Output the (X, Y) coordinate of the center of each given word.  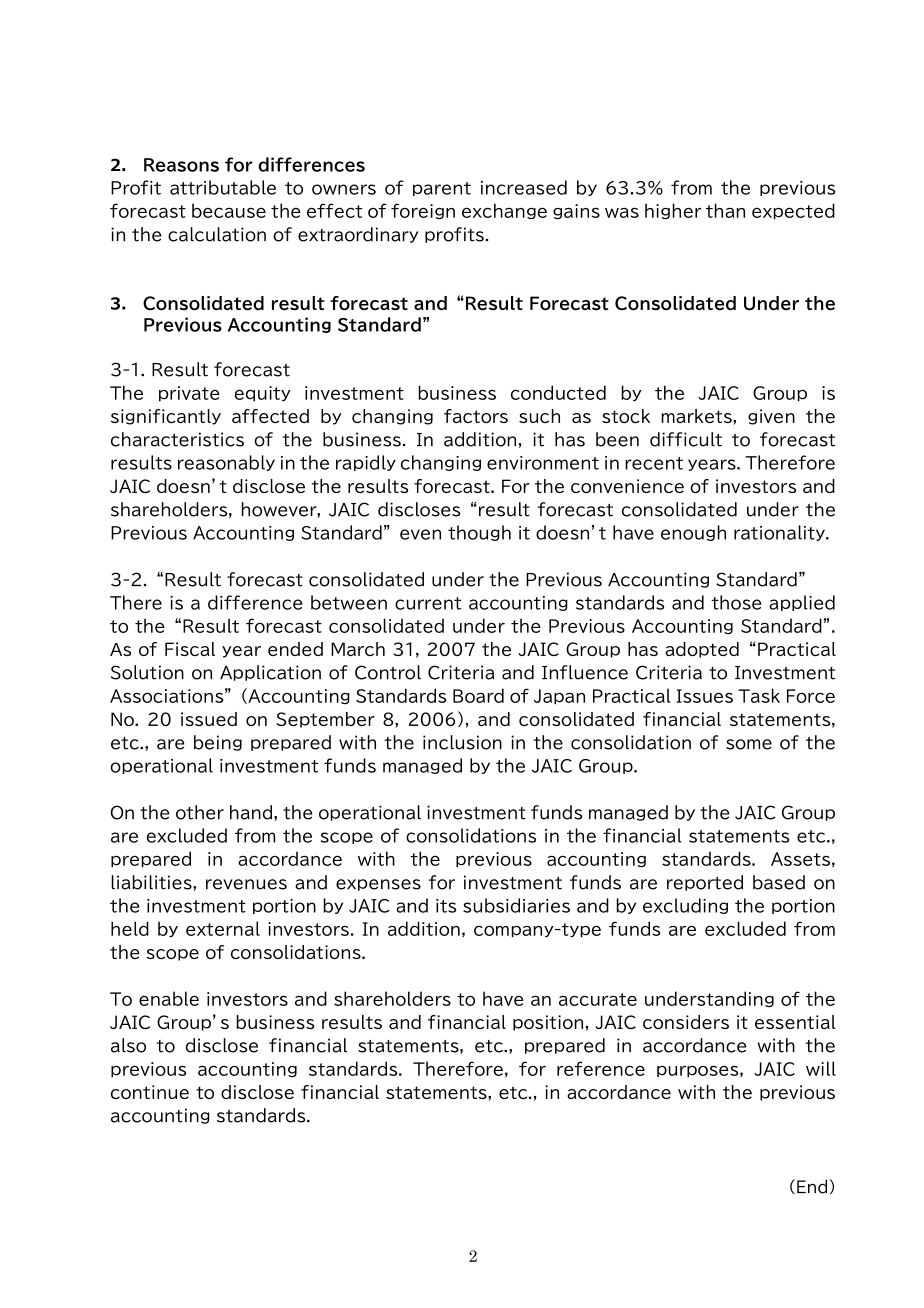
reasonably (226, 463)
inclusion (462, 742)
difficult (686, 439)
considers (686, 1022)
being (218, 743)
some (749, 744)
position (548, 1023)
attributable (223, 187)
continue (150, 1092)
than (725, 210)
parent (442, 189)
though (479, 533)
